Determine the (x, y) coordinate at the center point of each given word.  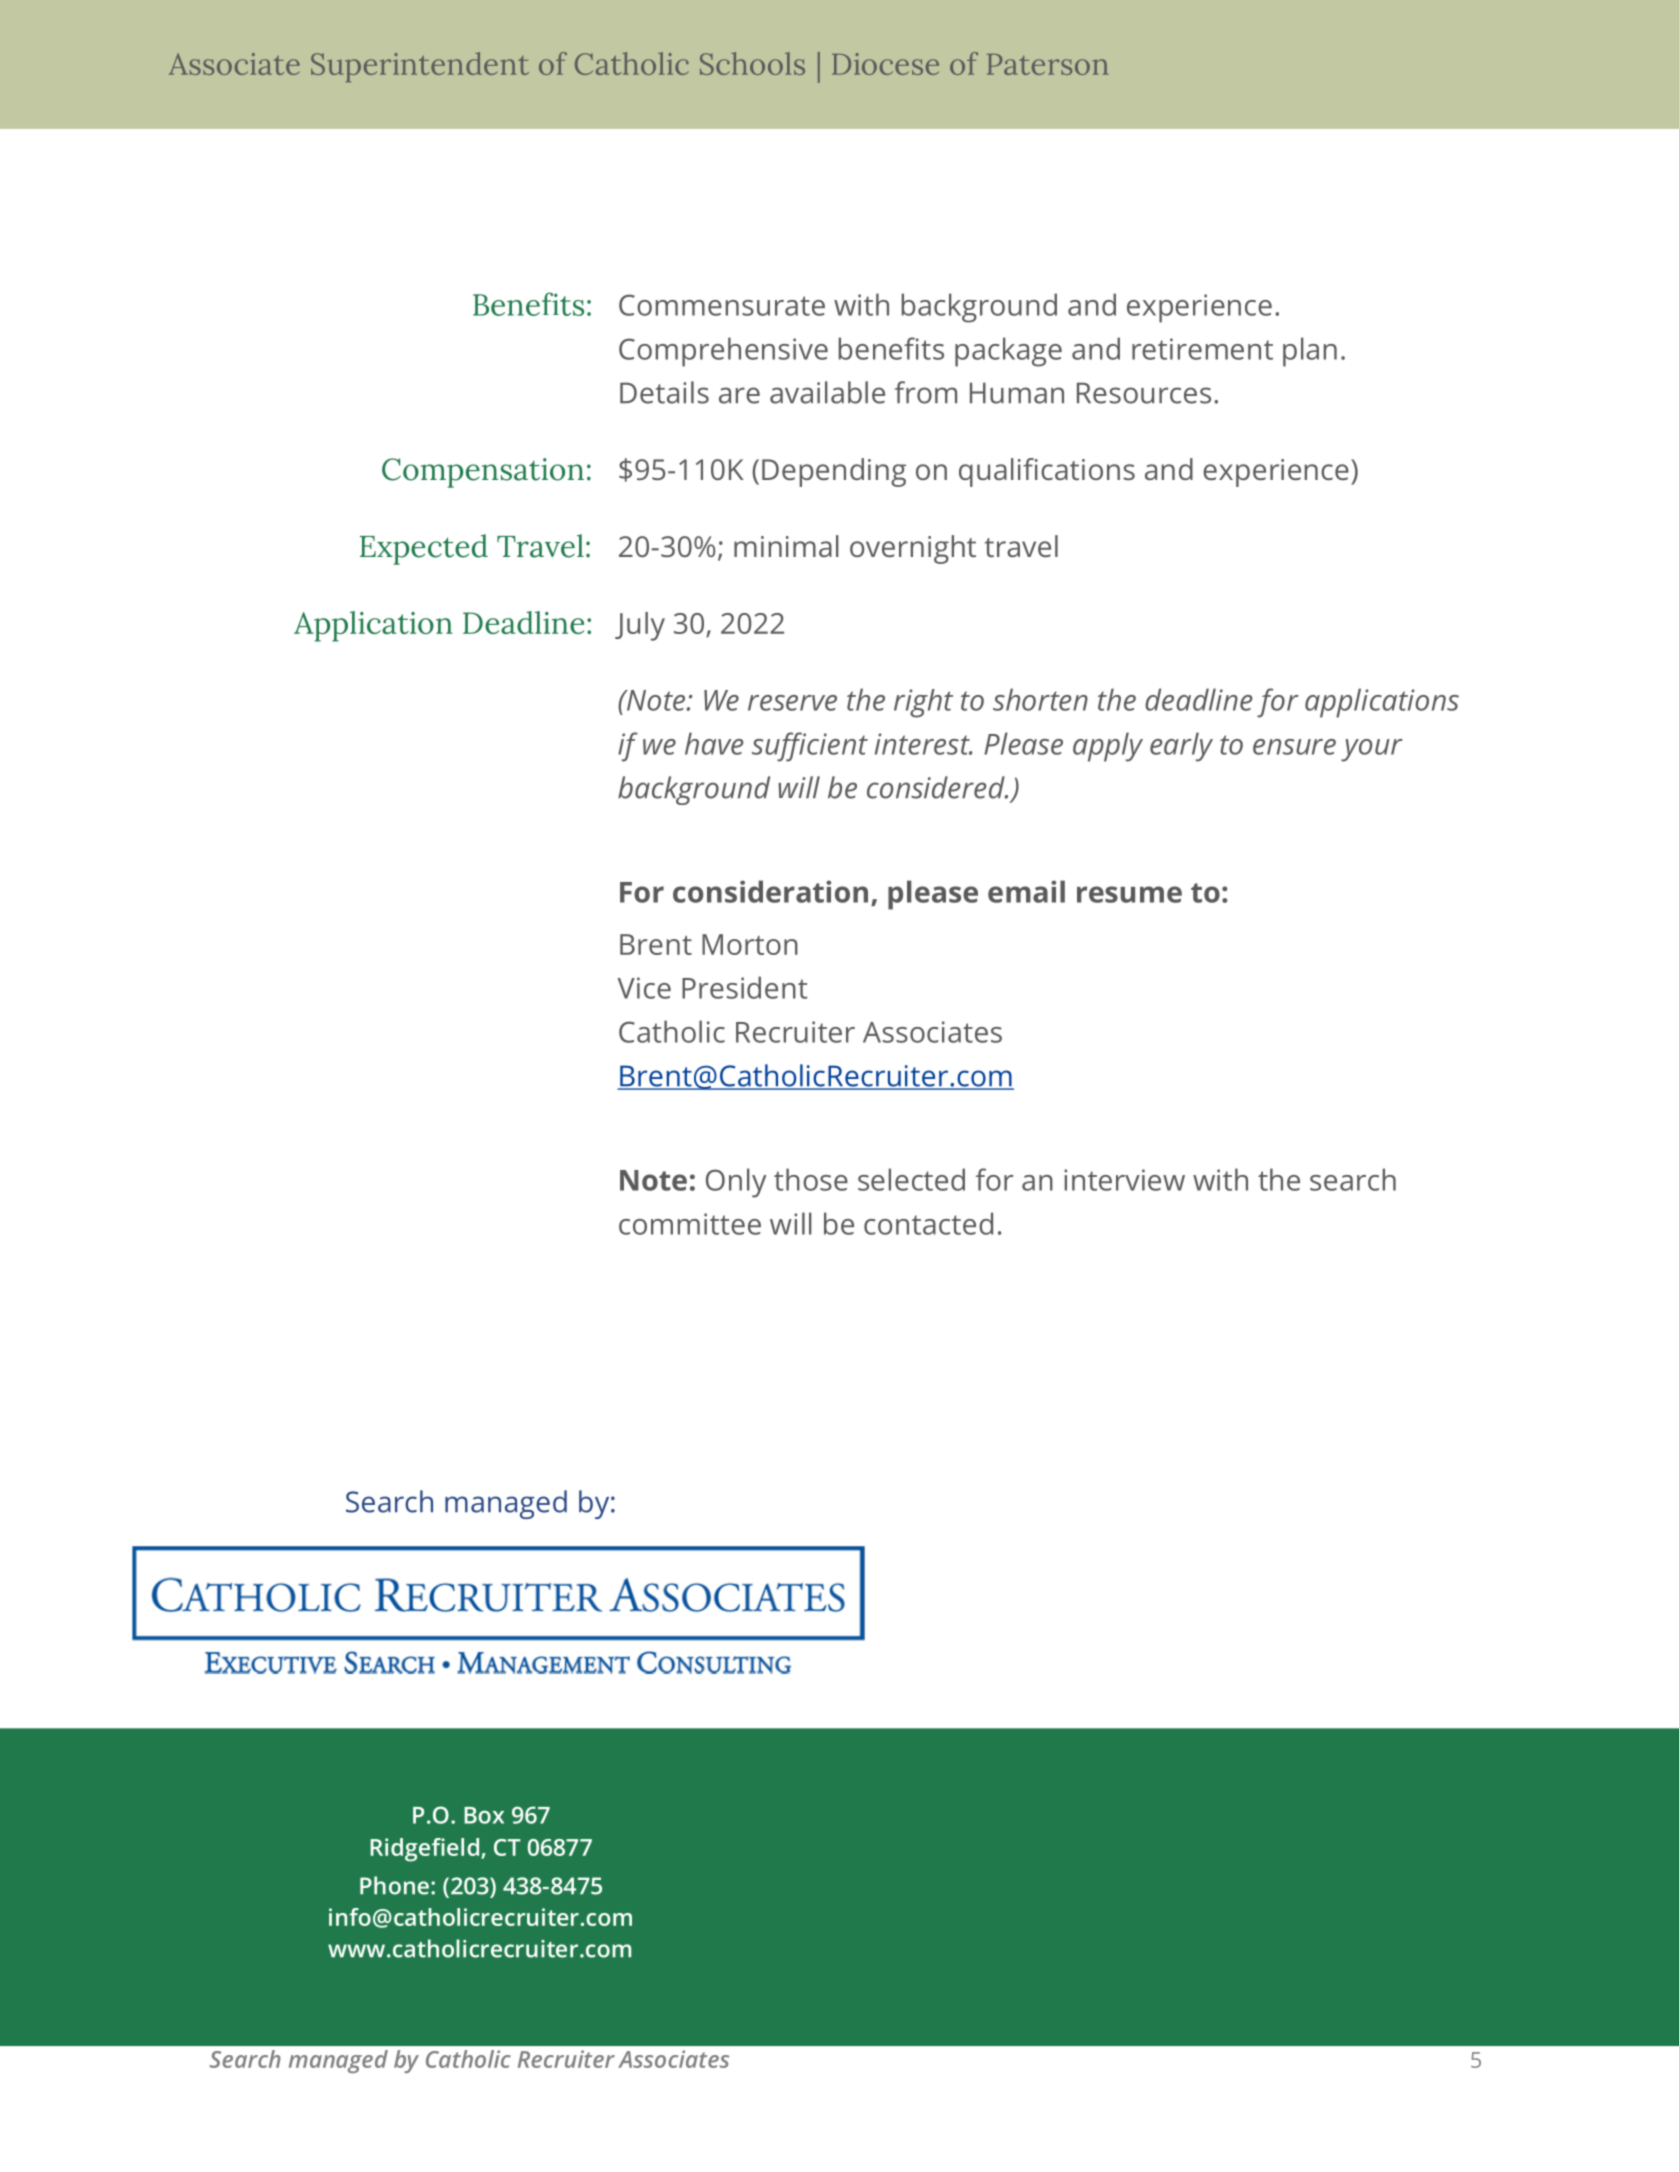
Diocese (885, 64)
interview (1124, 1180)
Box (484, 1815)
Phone (394, 1885)
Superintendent (420, 67)
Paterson (1047, 64)
